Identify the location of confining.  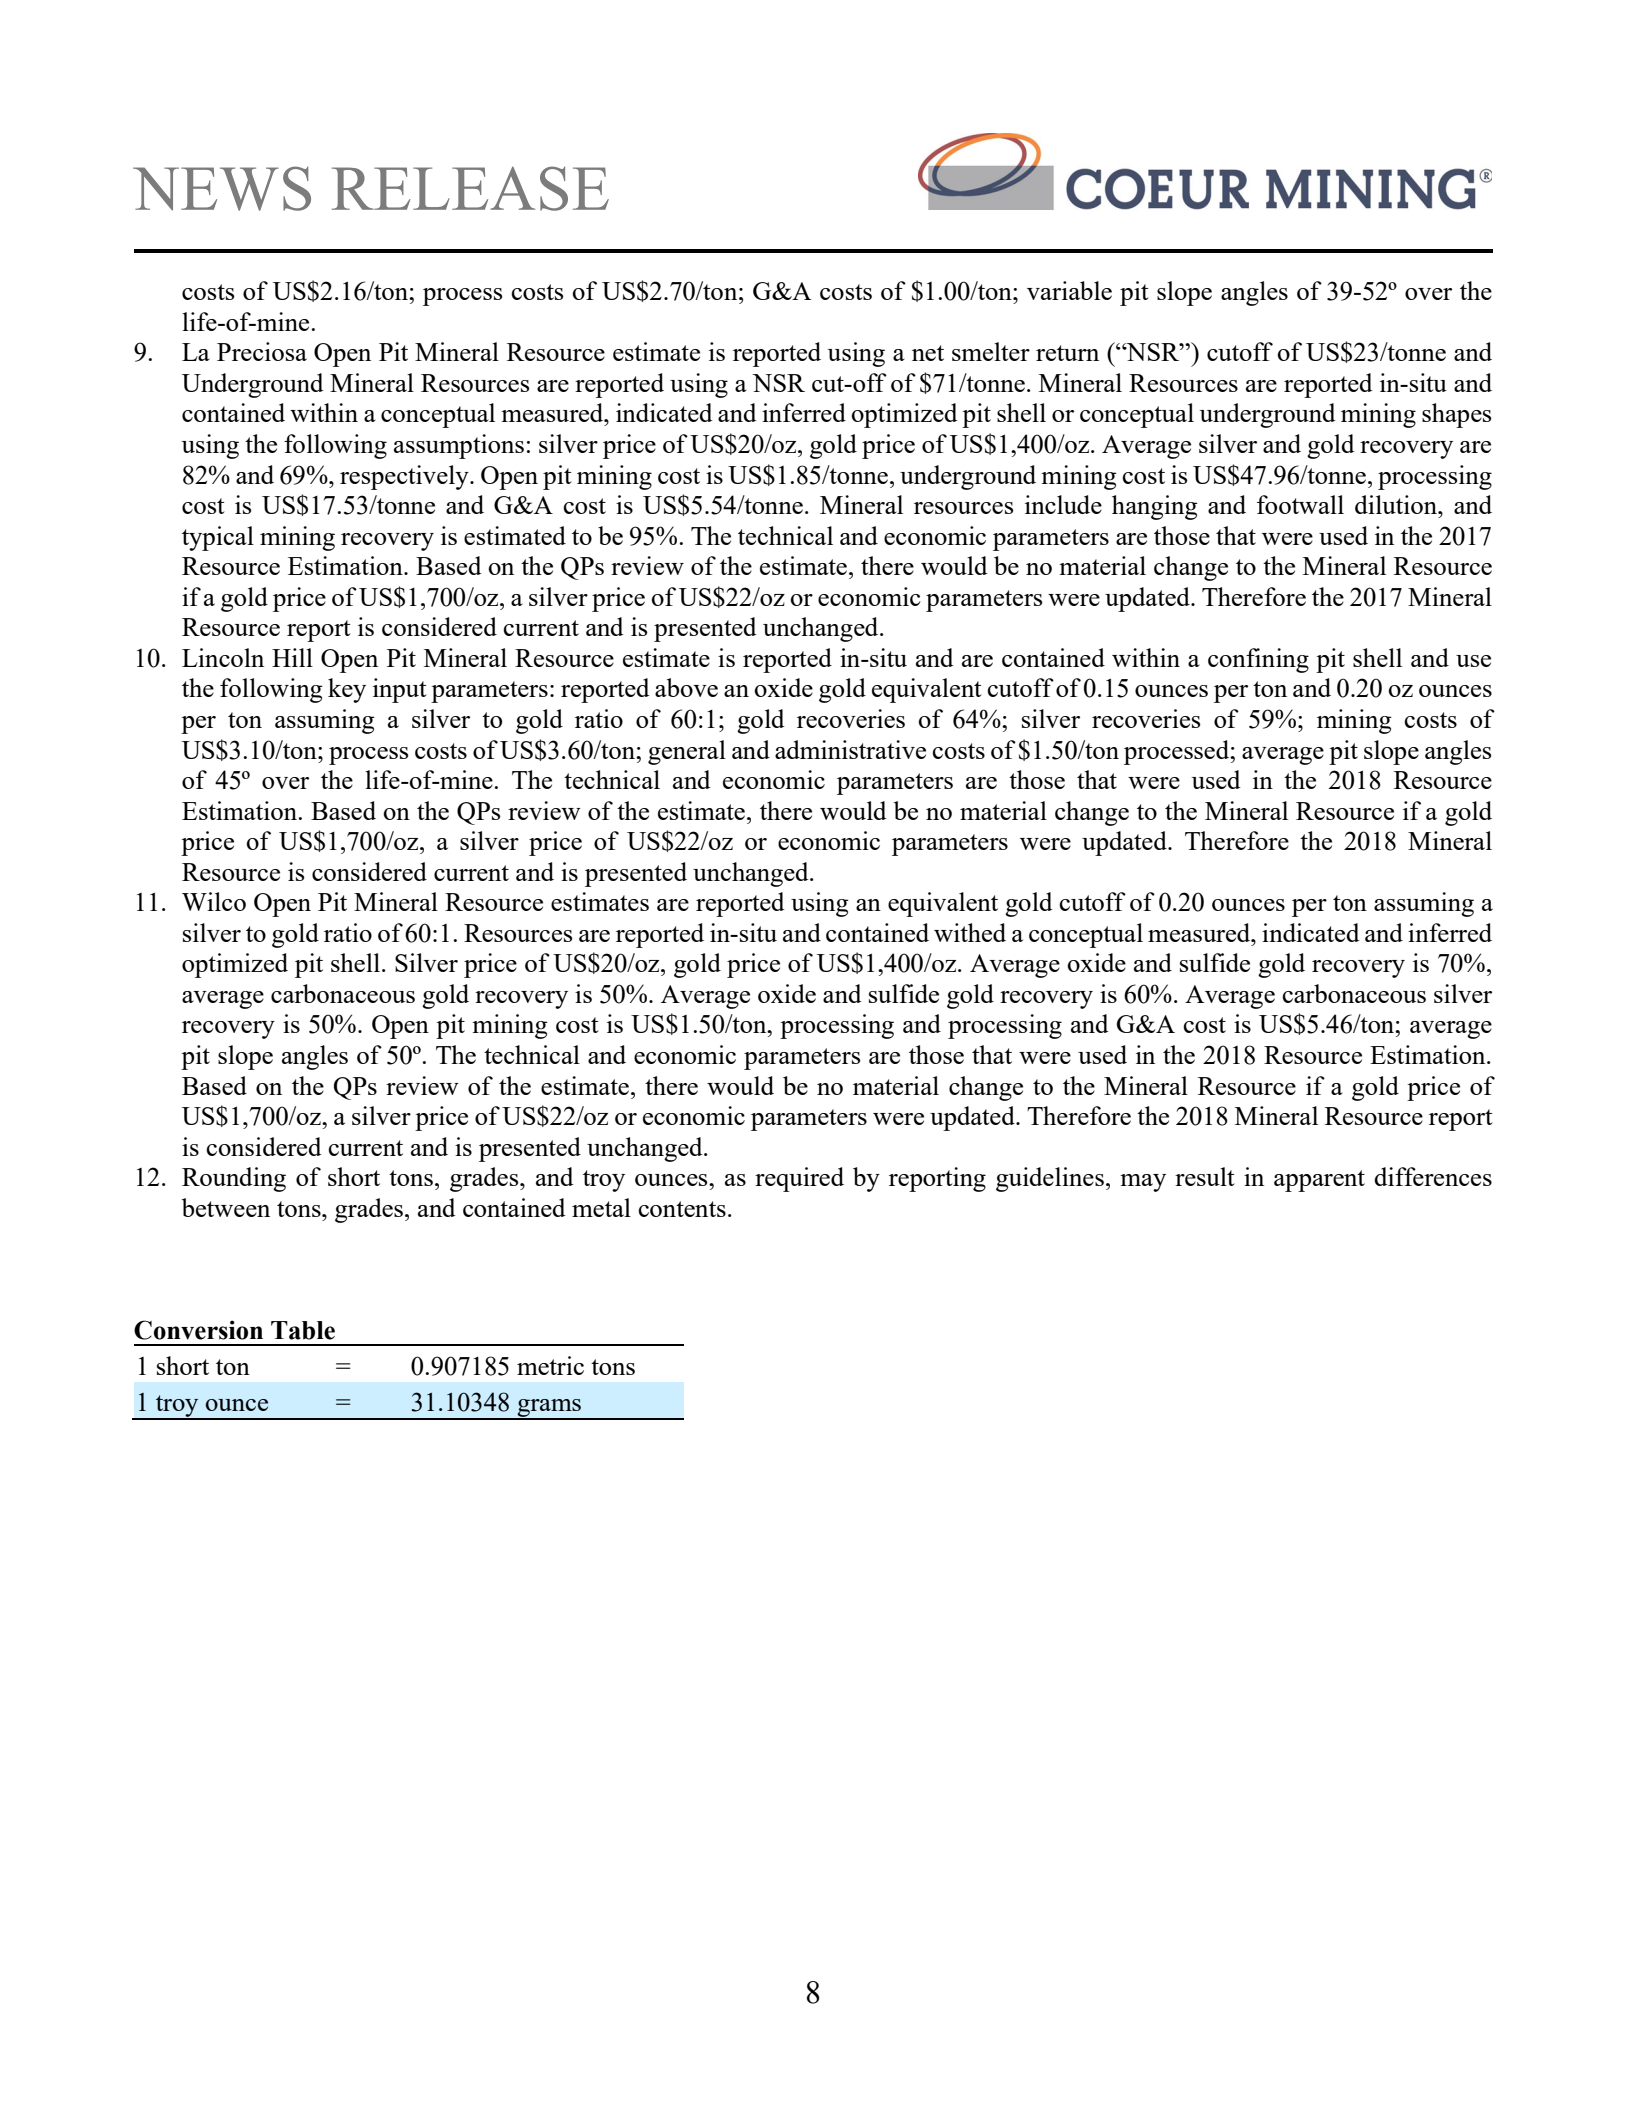
(1258, 660).
